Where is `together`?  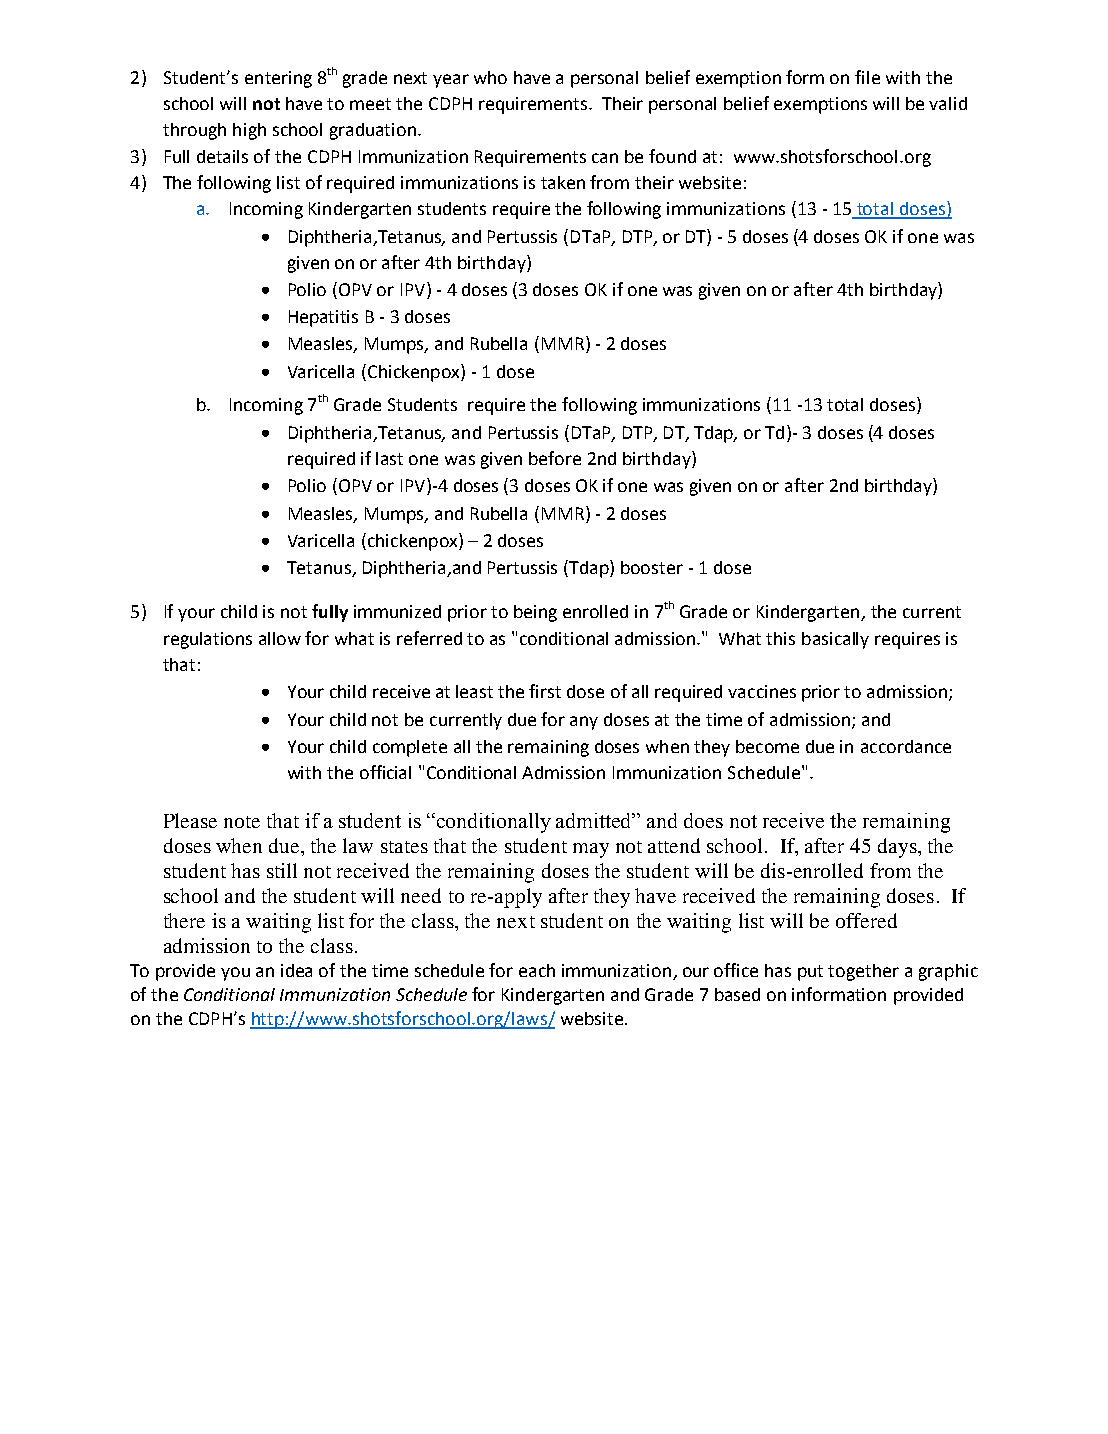
together is located at coordinates (863, 972).
